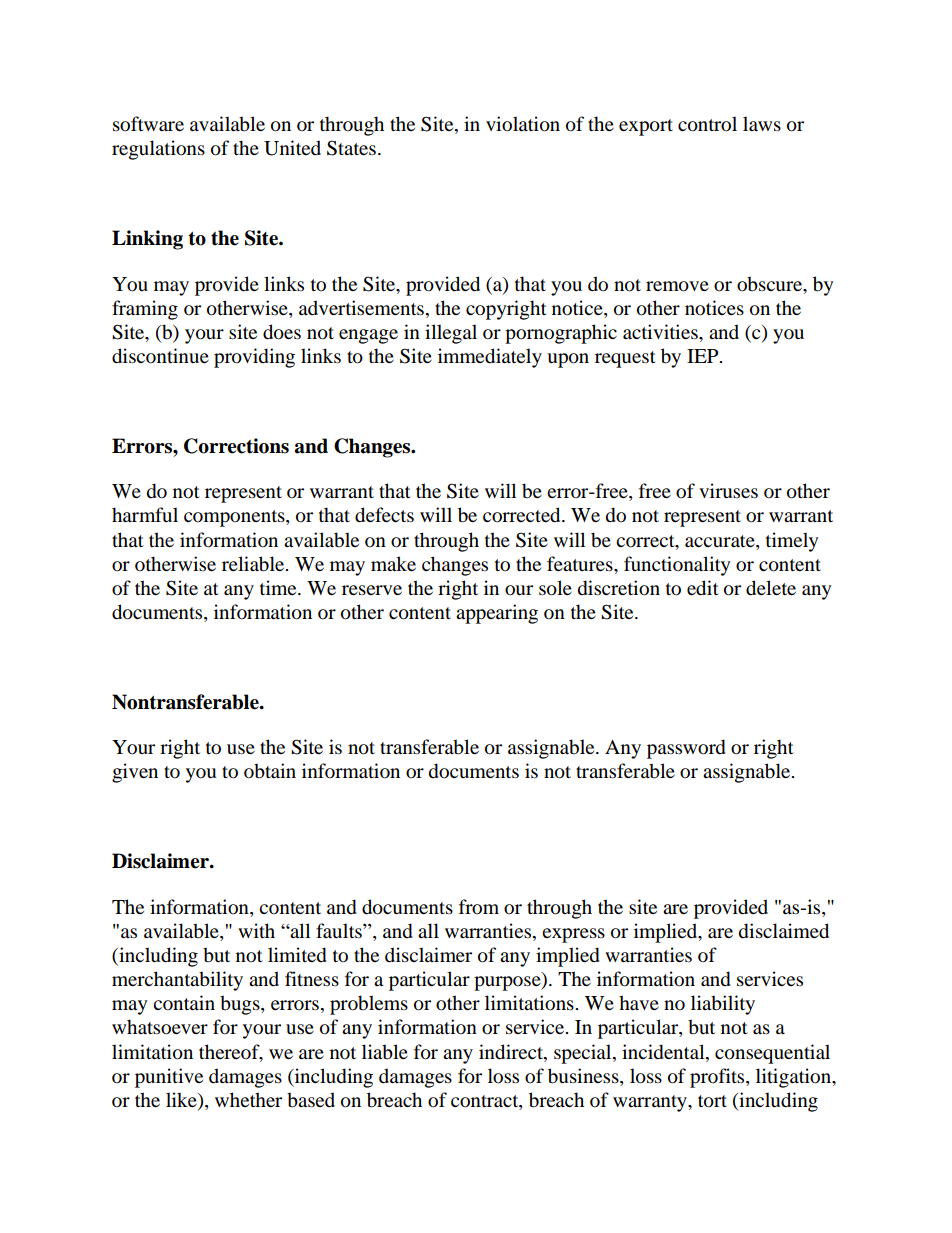 This document has width=952, height=1233. I want to click on components, so click(235, 518).
